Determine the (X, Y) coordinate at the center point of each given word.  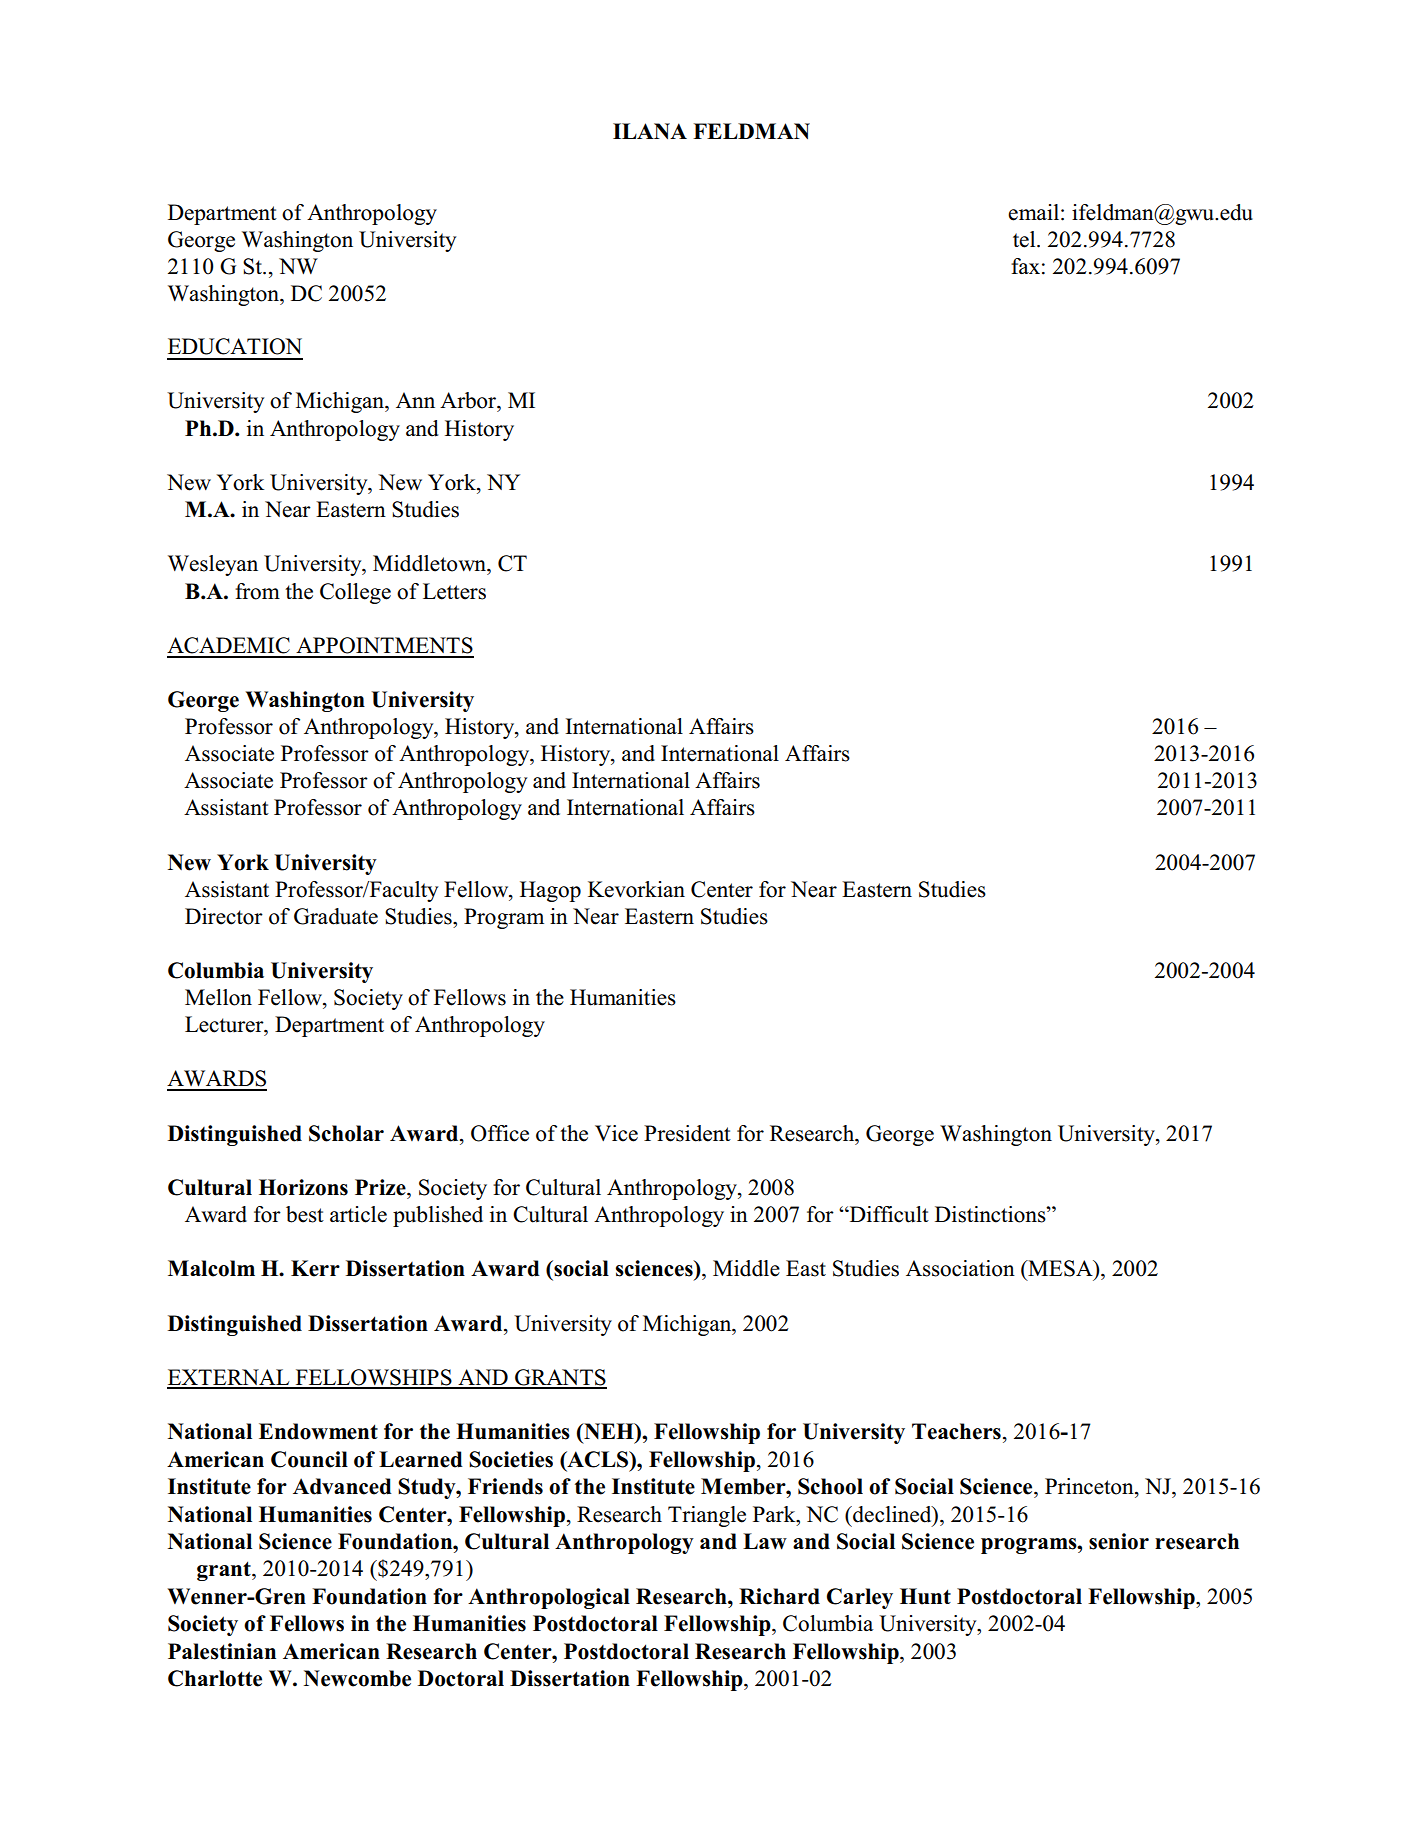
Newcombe (357, 1678)
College (355, 593)
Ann (415, 400)
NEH (609, 1431)
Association (960, 1268)
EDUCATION (235, 346)
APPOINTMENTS (384, 645)
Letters (454, 591)
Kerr (315, 1268)
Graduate (336, 916)
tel (1025, 239)
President (687, 1133)
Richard (779, 1596)
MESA (1060, 1268)
